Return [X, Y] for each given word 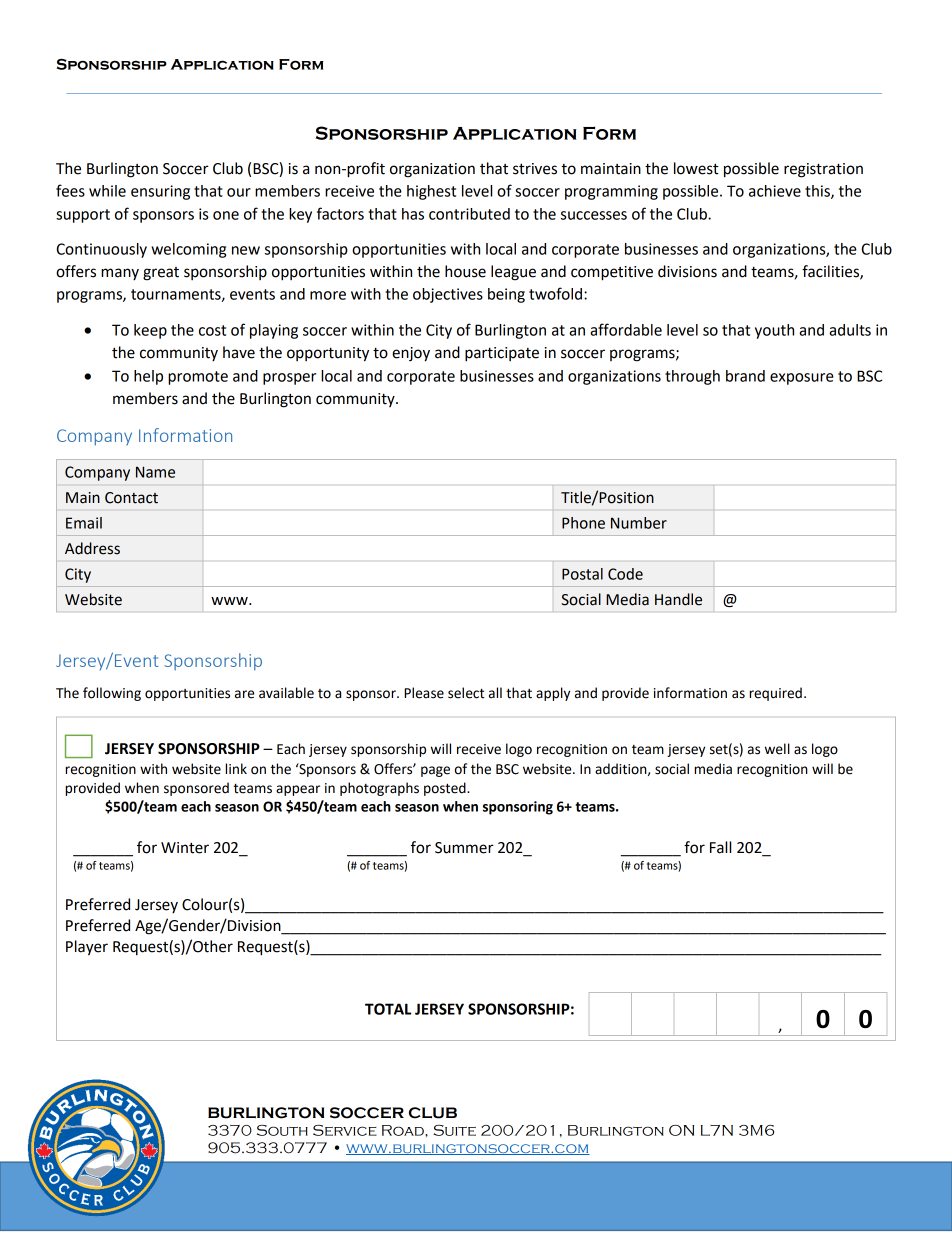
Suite [454, 1130]
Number [639, 523]
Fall [720, 847]
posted [446, 789]
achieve [775, 191]
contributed [469, 214]
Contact [131, 498]
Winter [185, 848]
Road [404, 1130]
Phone [583, 523]
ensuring [160, 192]
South [282, 1130]
